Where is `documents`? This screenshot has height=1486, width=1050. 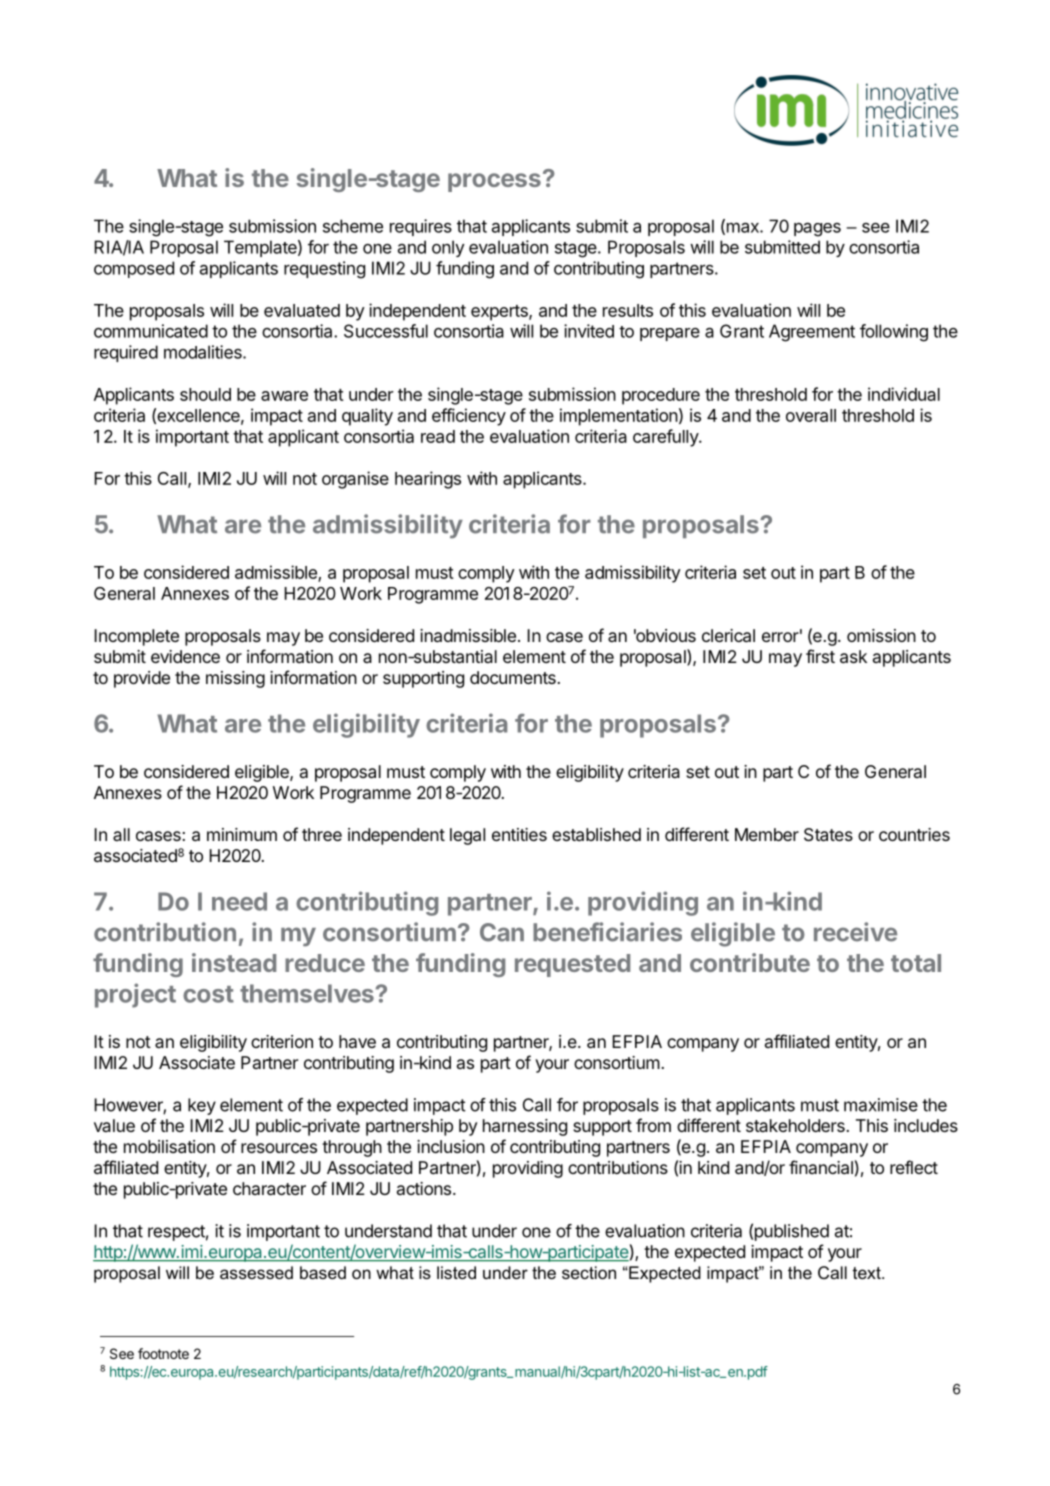
documents is located at coordinates (513, 677).
